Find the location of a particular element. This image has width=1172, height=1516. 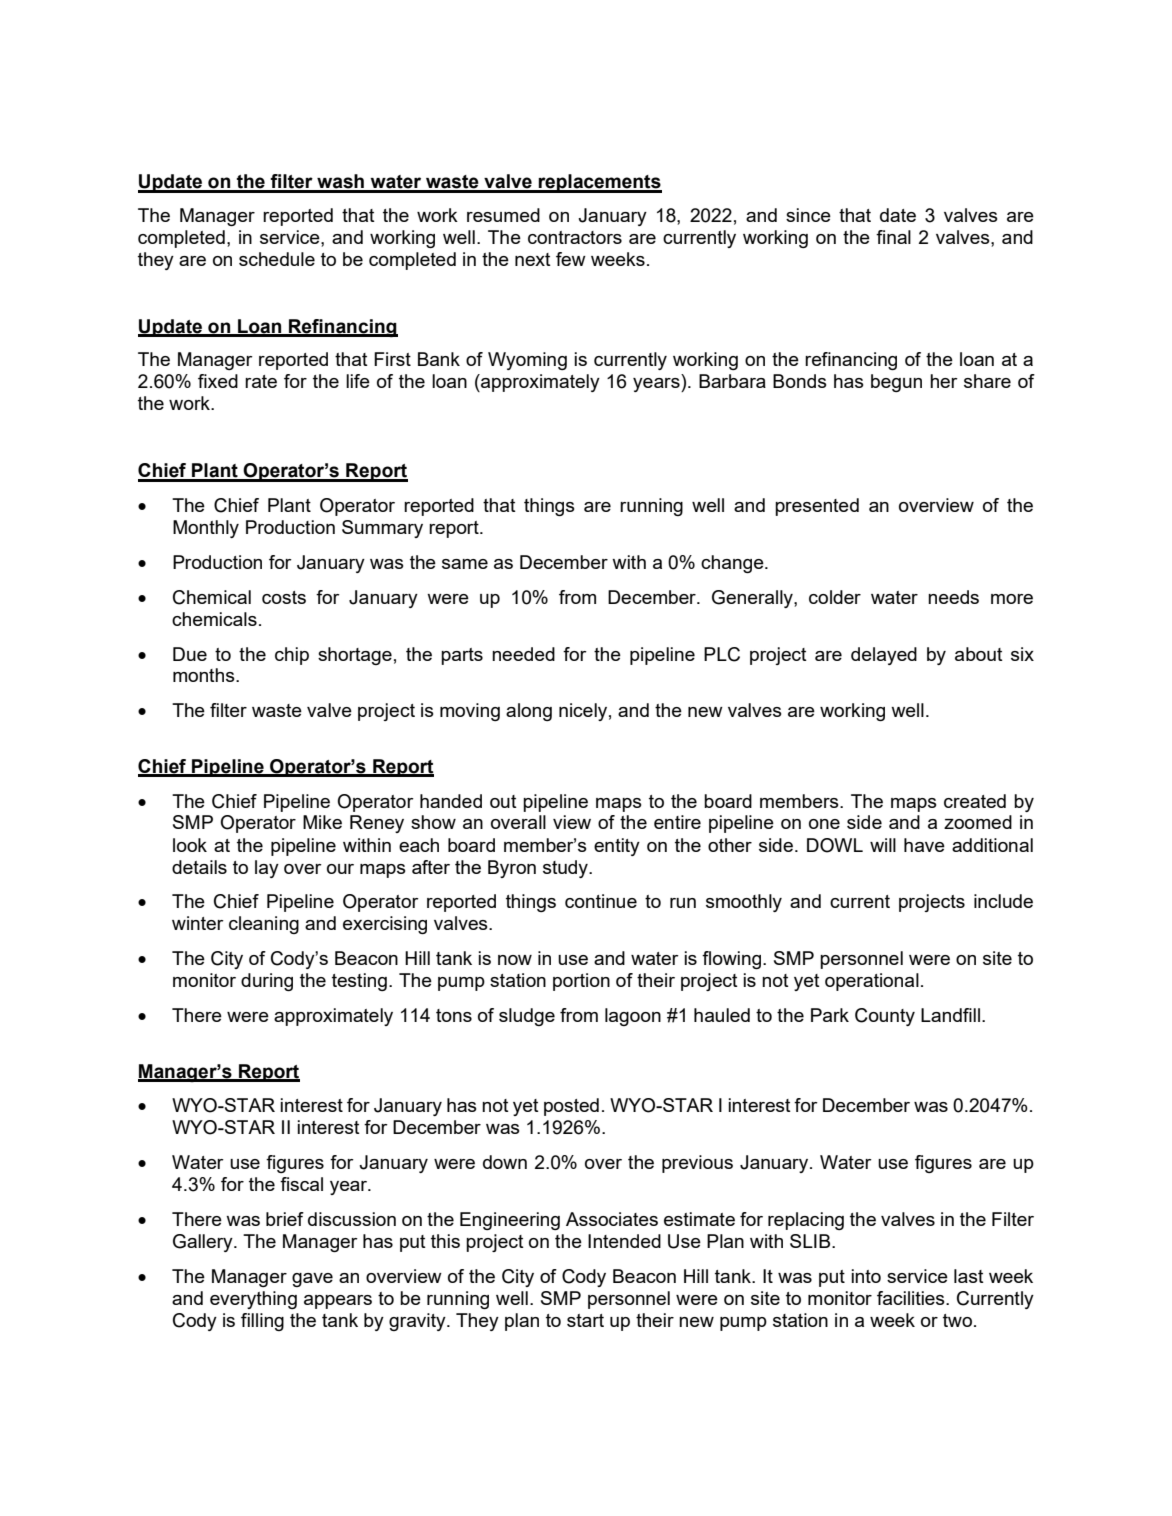

Mike is located at coordinates (322, 822).
